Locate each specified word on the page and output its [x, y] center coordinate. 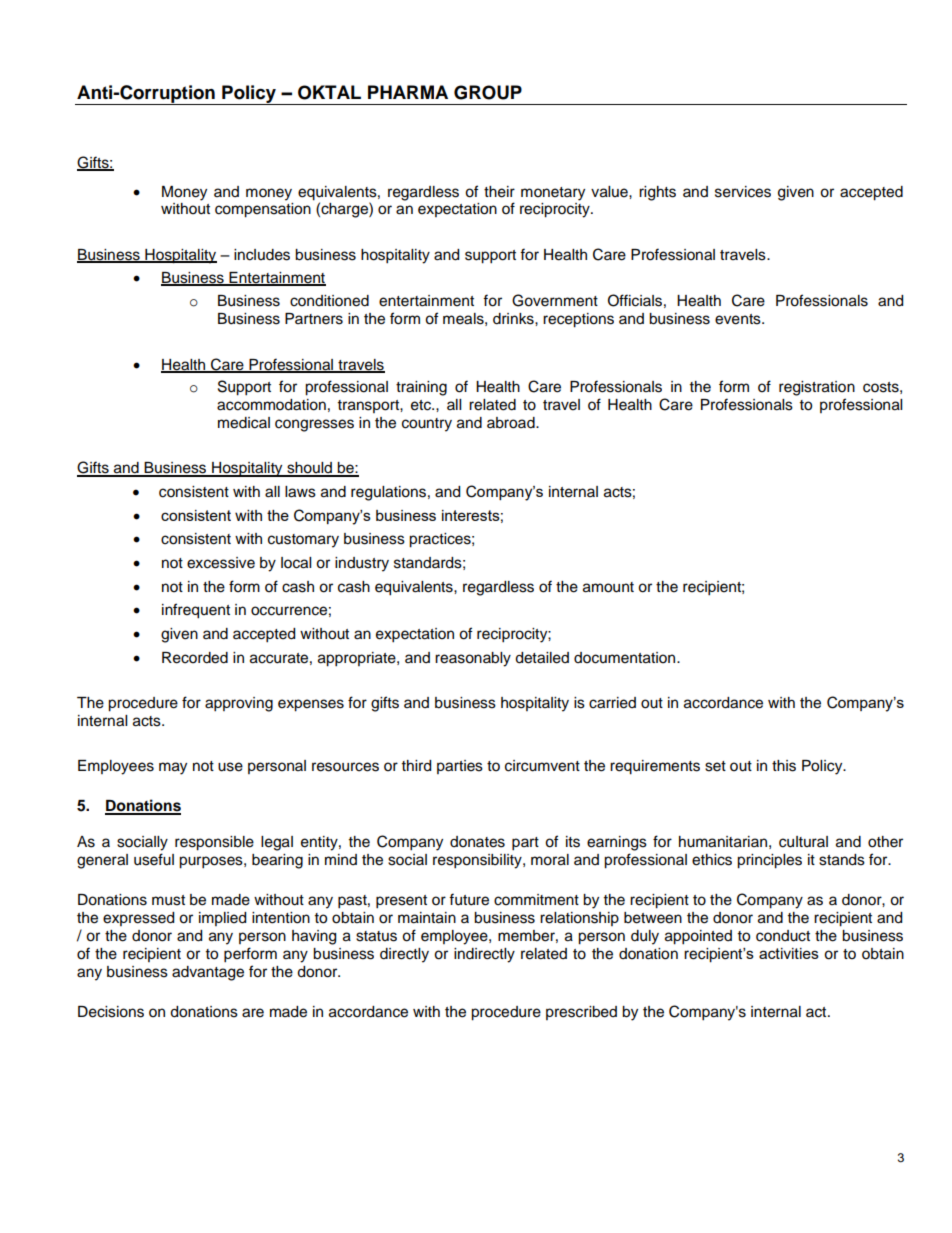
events [739, 319]
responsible [214, 843]
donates [477, 842]
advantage [208, 973]
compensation [263, 210]
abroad [512, 423]
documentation [626, 658]
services [743, 192]
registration [817, 388]
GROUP [488, 92]
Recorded [195, 658]
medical [244, 423]
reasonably [473, 659]
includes [262, 255]
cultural [803, 842]
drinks [514, 319]
